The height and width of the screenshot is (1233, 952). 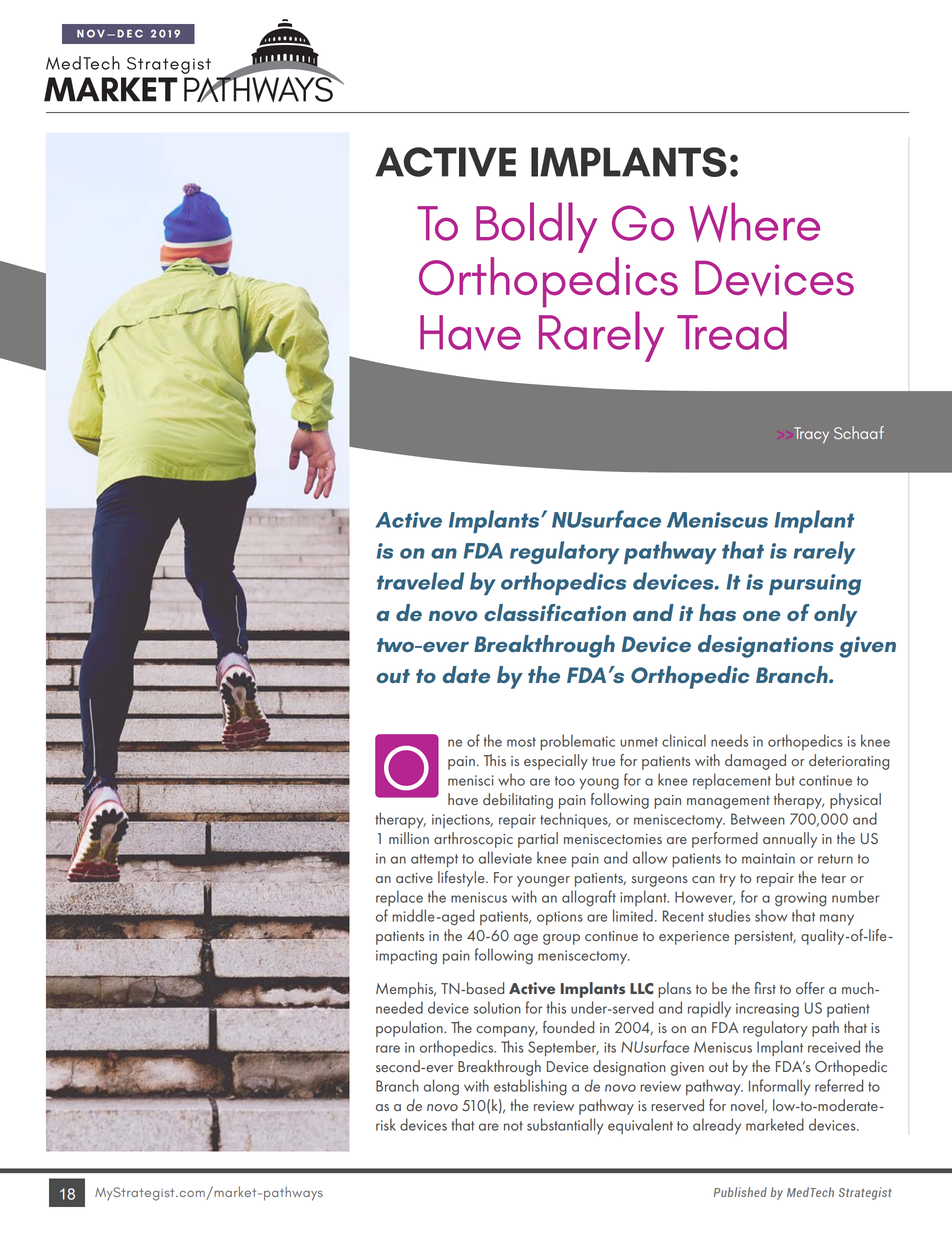 I want to click on not, so click(x=513, y=1126).
